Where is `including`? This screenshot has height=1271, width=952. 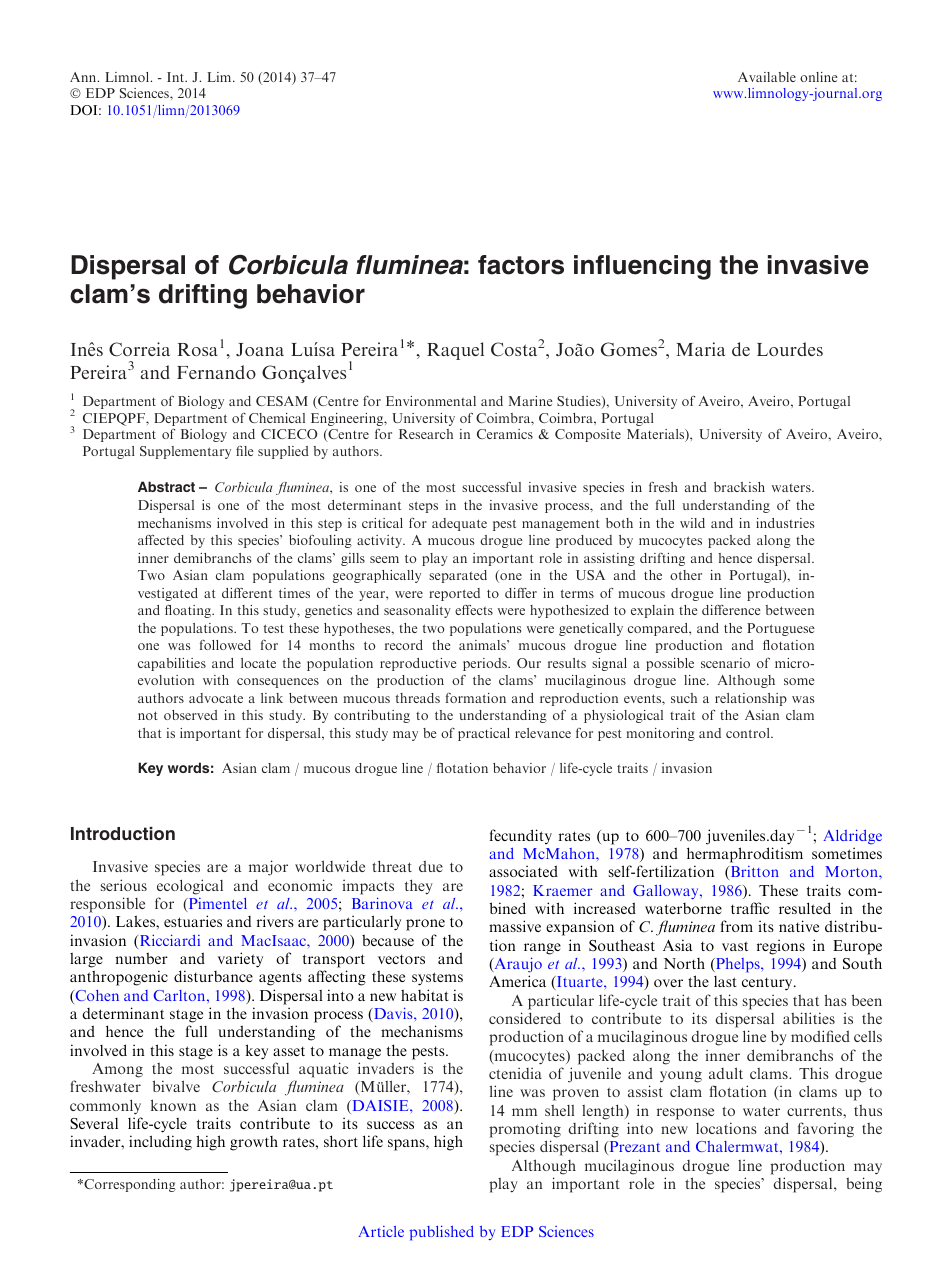
including is located at coordinates (160, 1143).
